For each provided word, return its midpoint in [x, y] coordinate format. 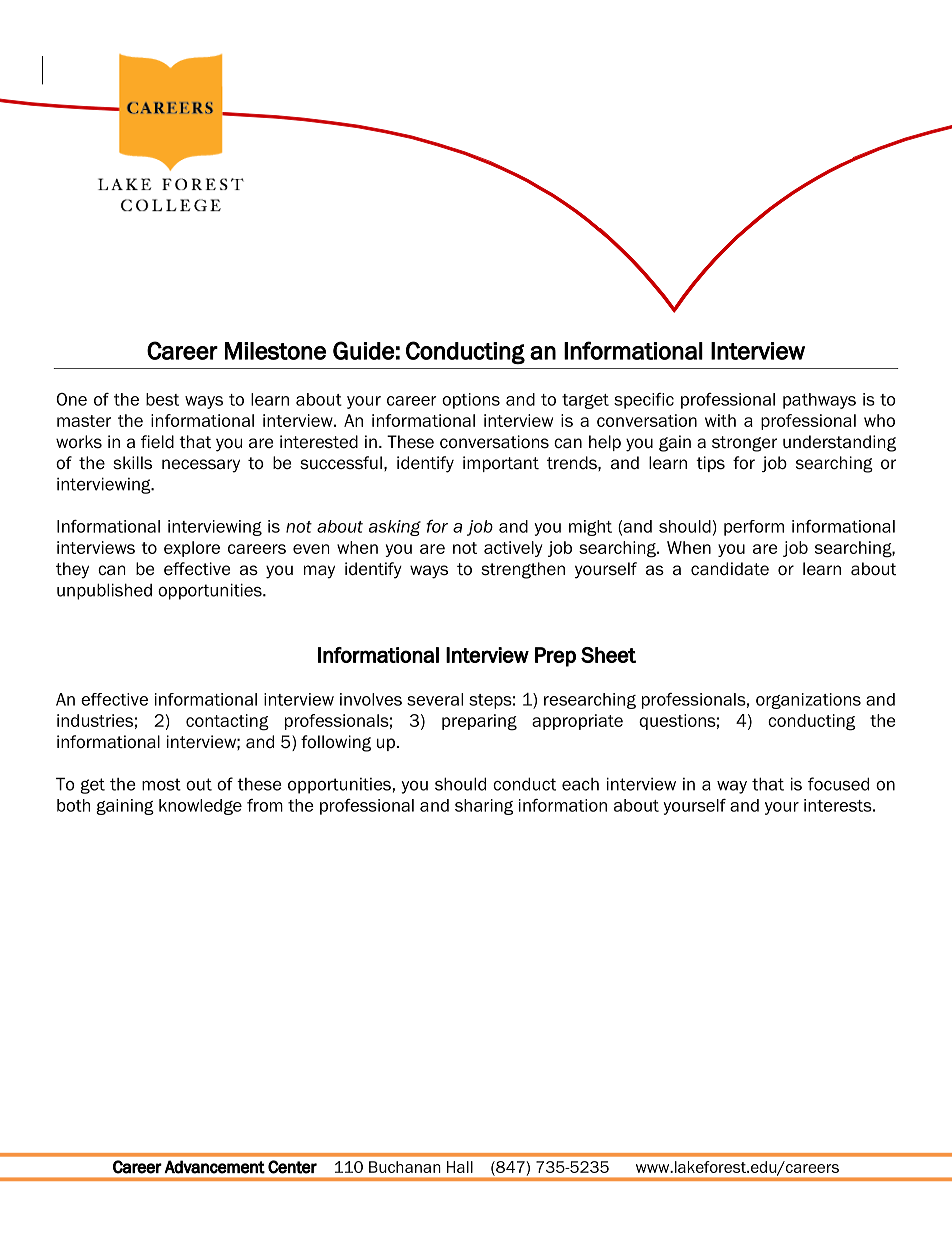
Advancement [214, 1167]
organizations [808, 701]
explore [192, 549]
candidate [730, 569]
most [161, 784]
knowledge [200, 807]
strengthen [523, 570]
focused [838, 784]
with [720, 420]
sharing [484, 807]
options [471, 401]
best [162, 399]
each [580, 784]
